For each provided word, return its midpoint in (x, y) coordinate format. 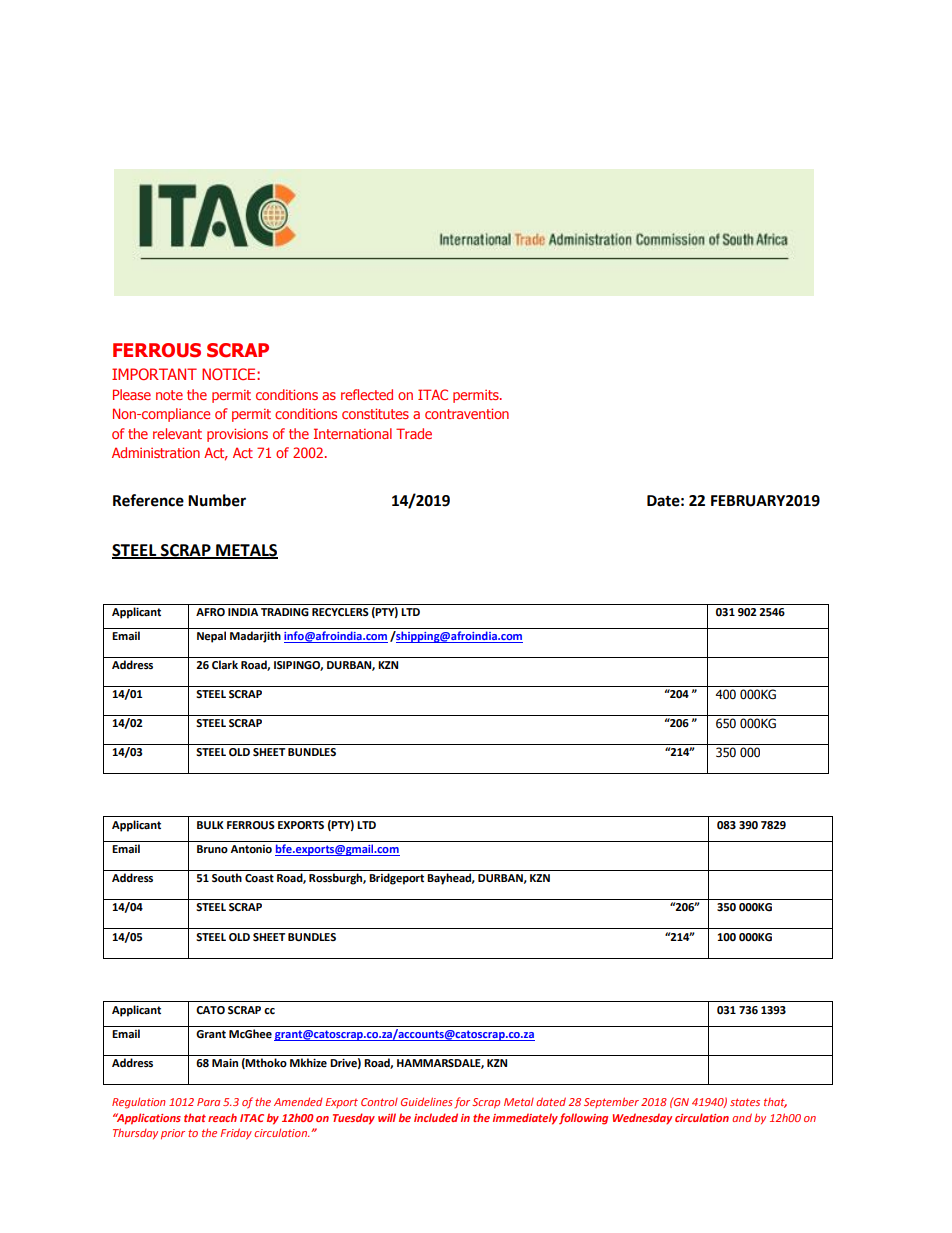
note (169, 395)
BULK (210, 825)
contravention (467, 413)
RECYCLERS (340, 612)
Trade (414, 433)
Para (208, 1102)
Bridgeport (396, 879)
